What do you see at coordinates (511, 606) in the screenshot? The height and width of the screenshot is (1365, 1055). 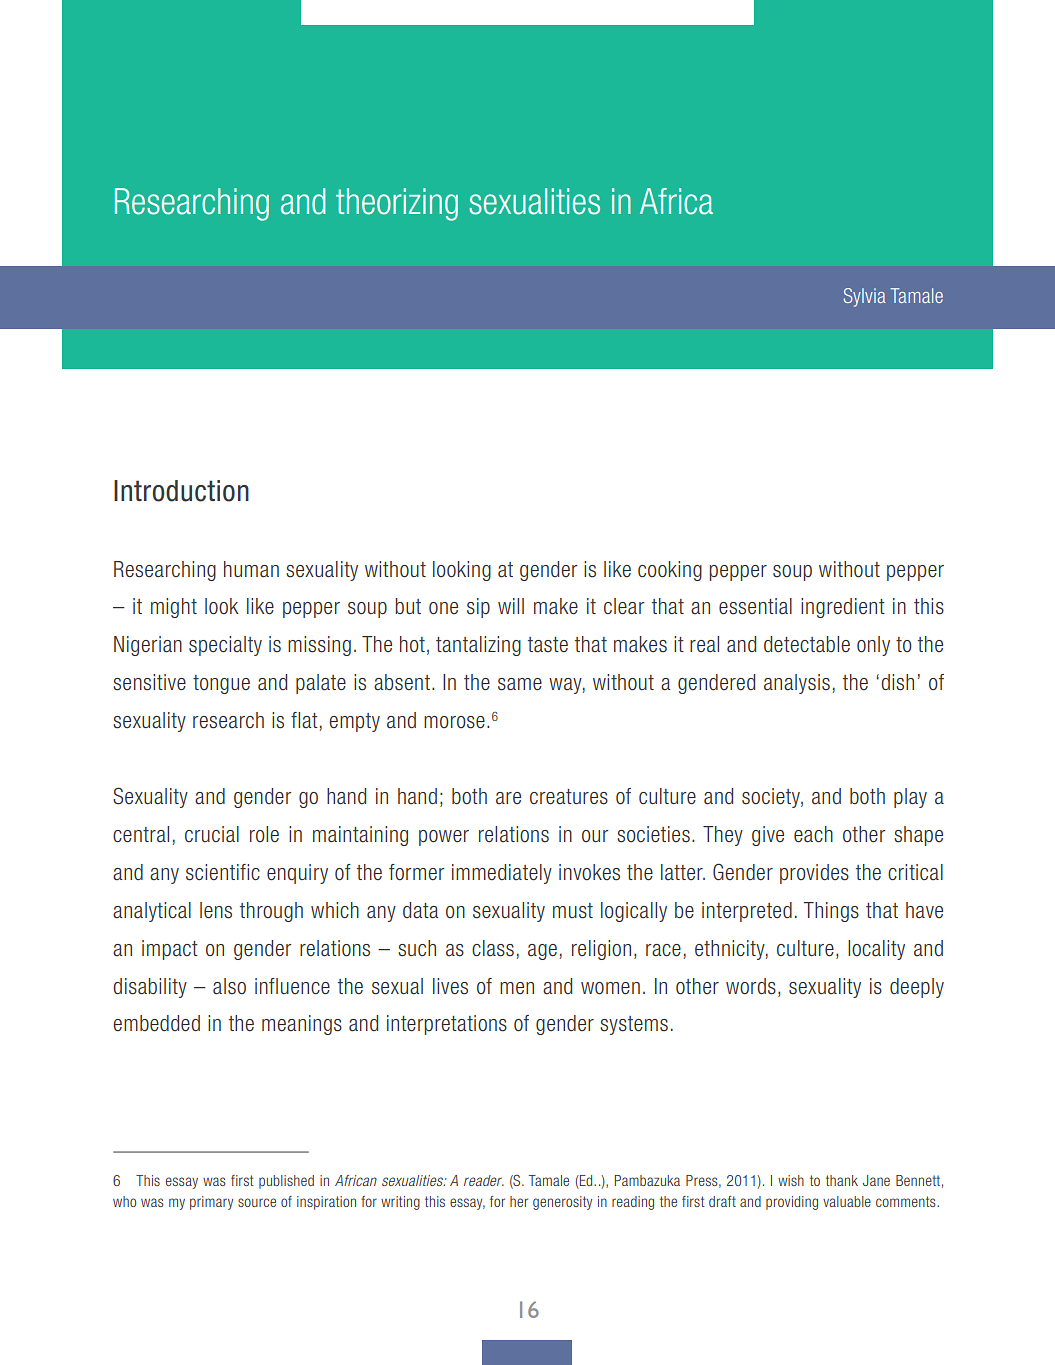 I see `will` at bounding box center [511, 606].
